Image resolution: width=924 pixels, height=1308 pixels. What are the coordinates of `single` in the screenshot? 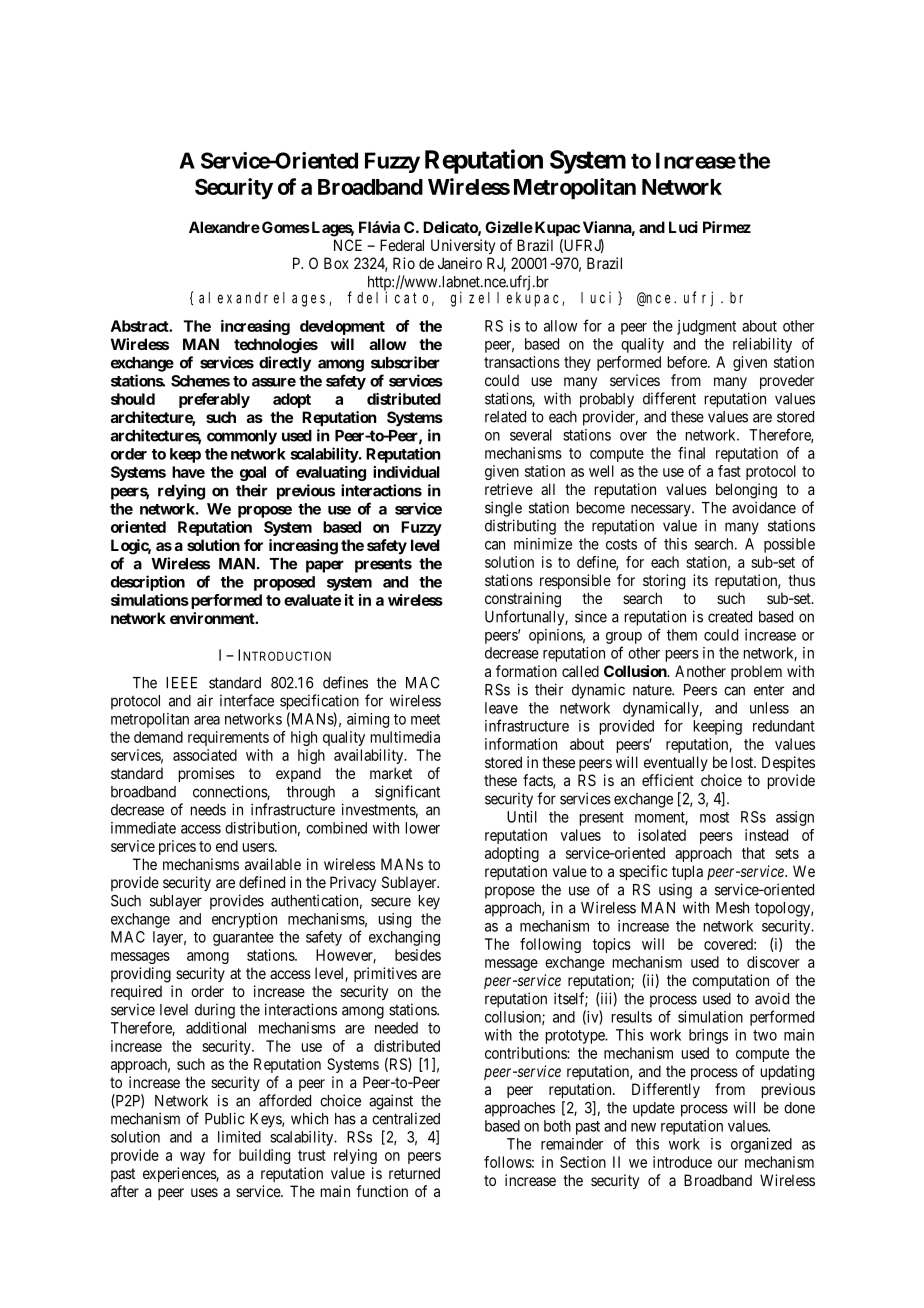 It's located at (503, 509).
